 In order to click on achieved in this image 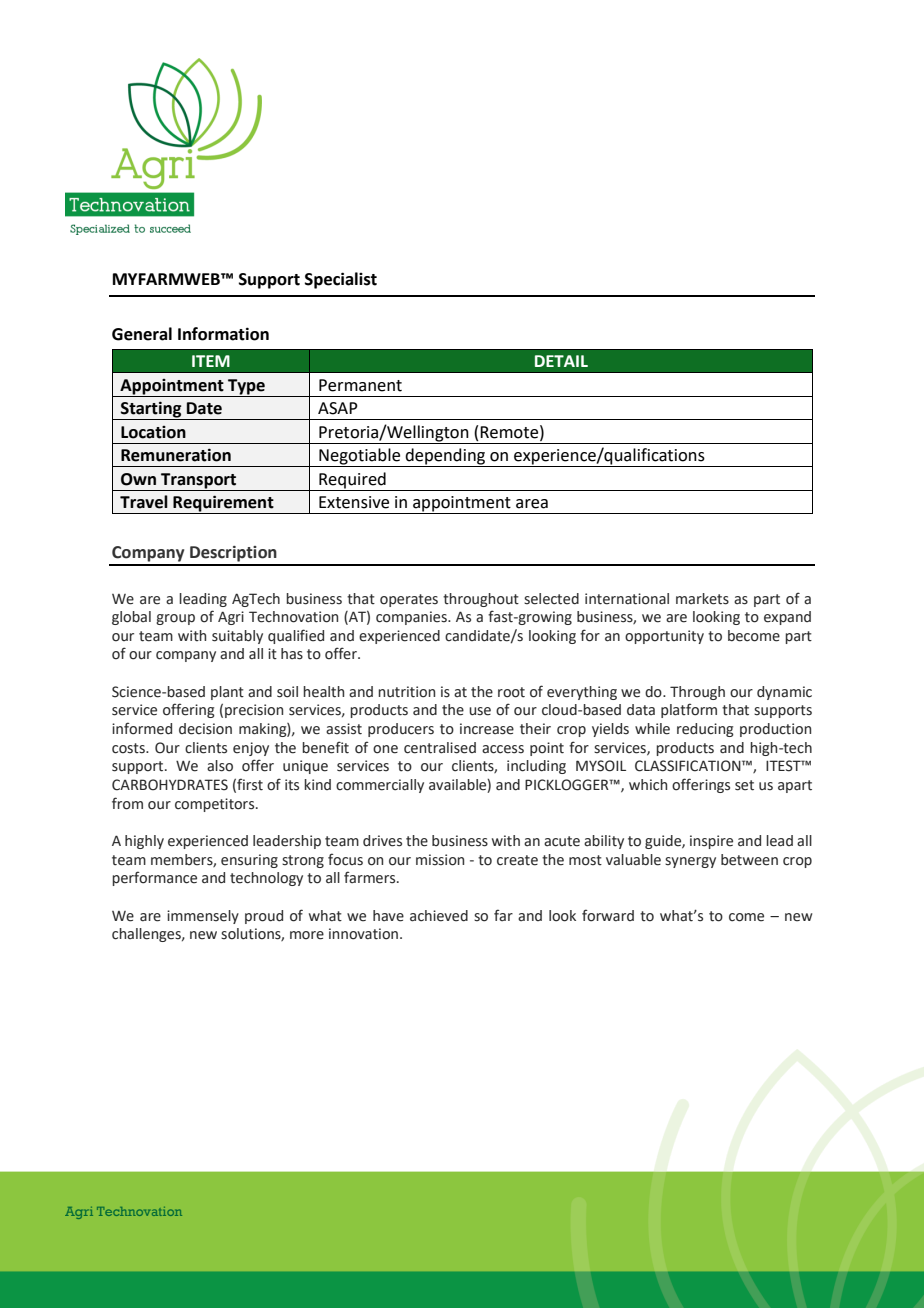, I will do `click(439, 916)`.
